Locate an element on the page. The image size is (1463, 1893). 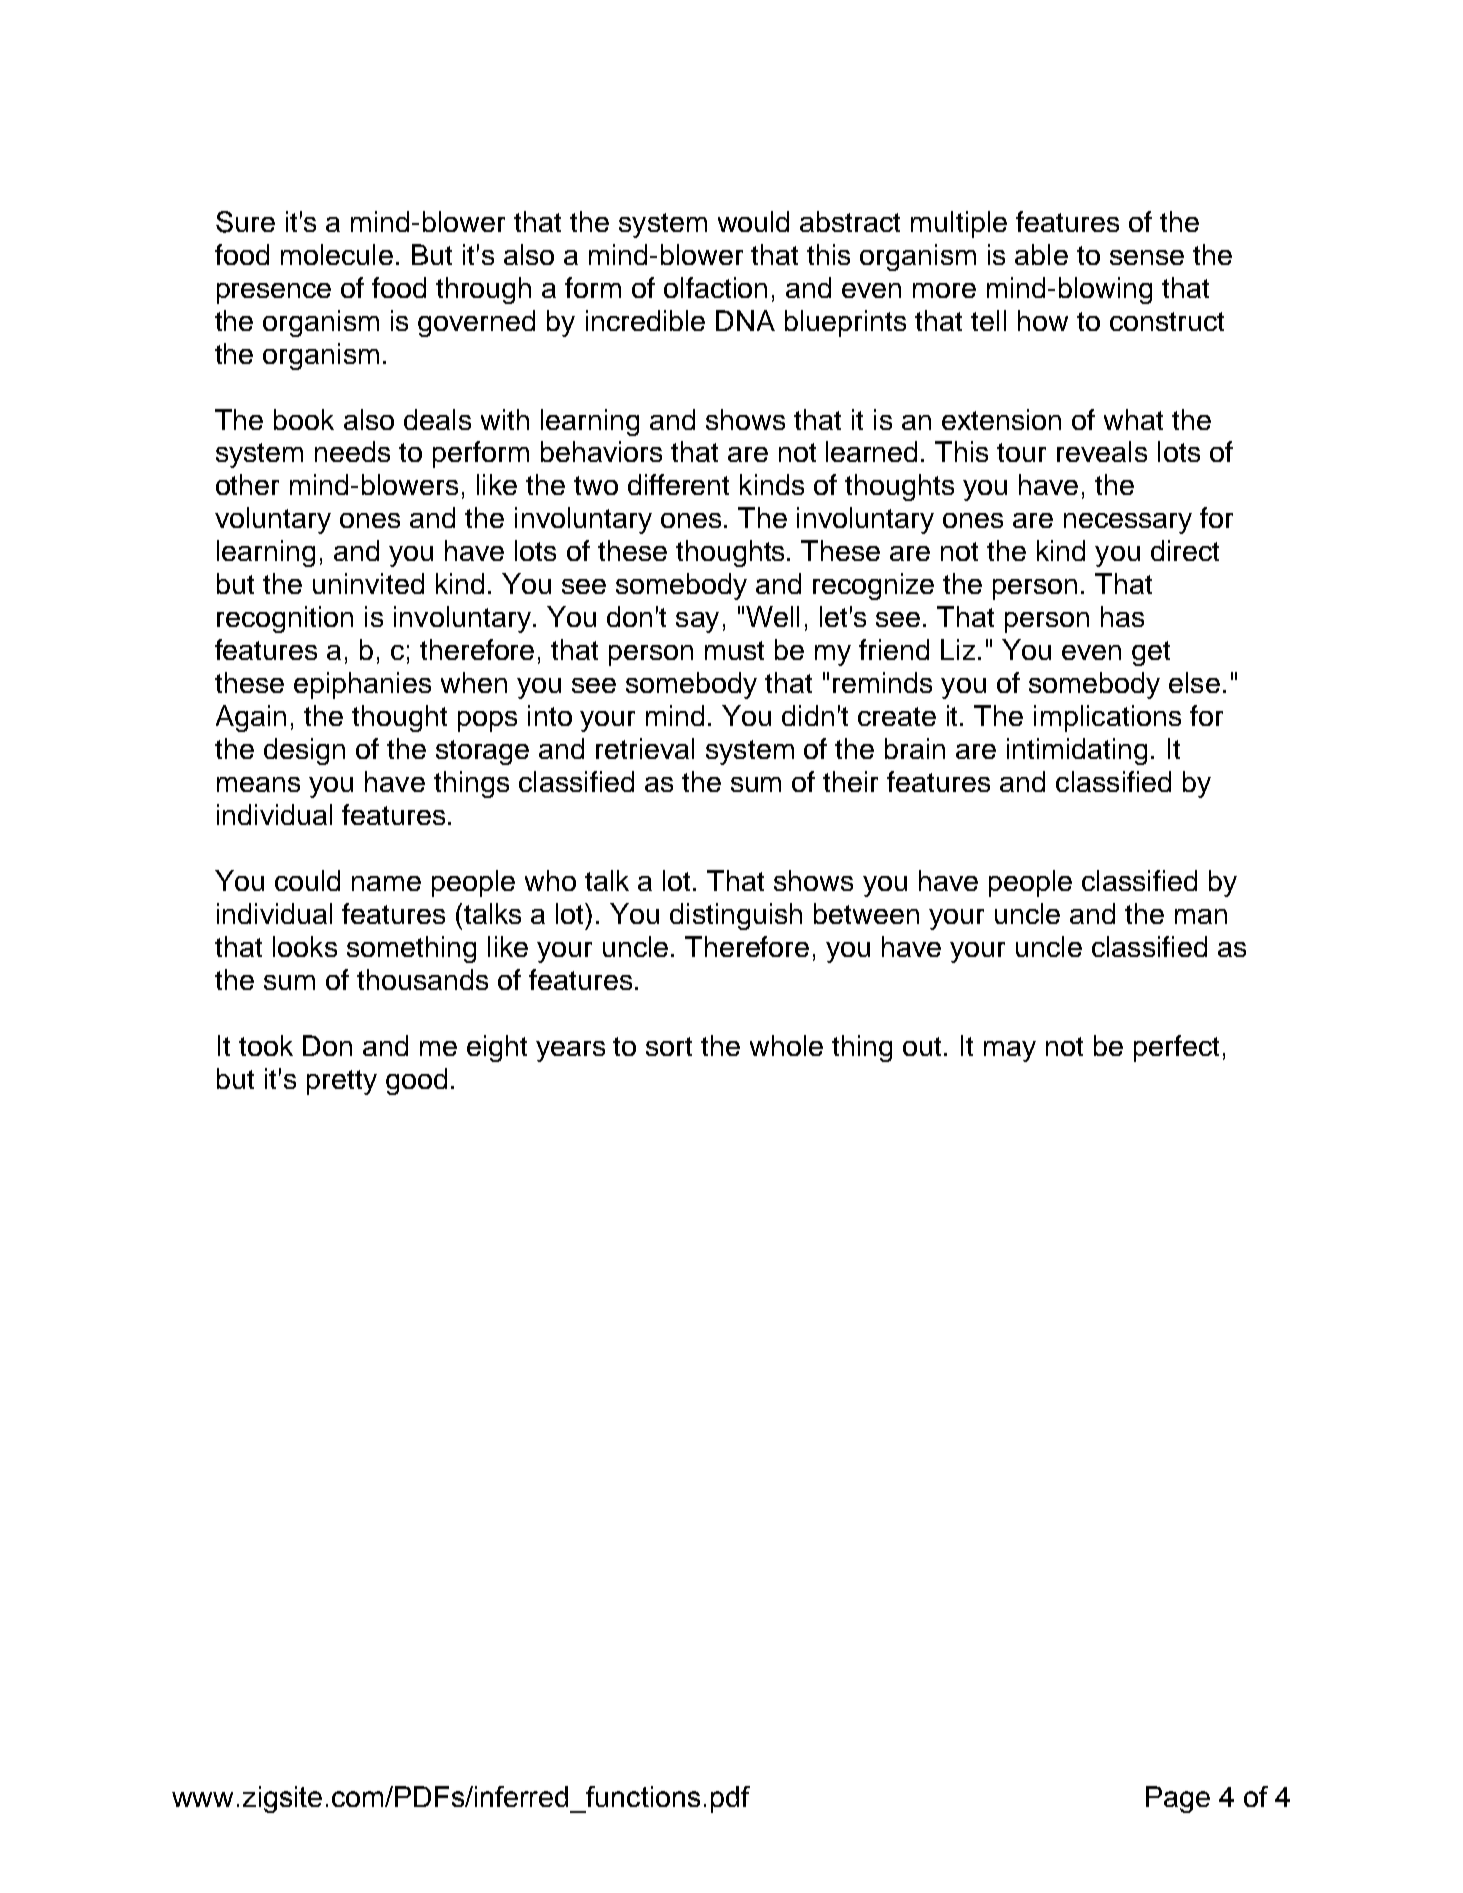
retrieval is located at coordinates (645, 748).
